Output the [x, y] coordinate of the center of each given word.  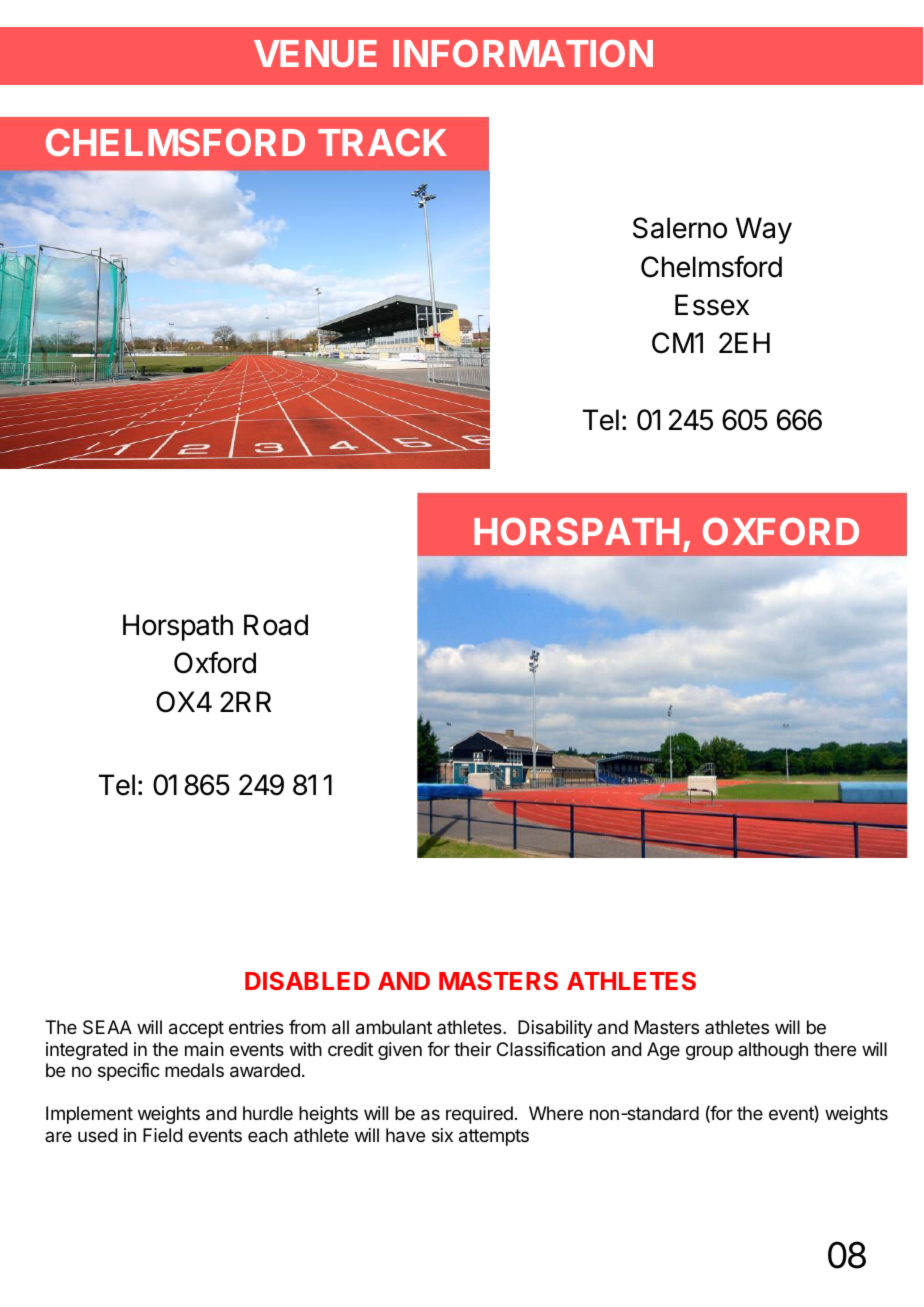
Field [163, 1135]
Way [764, 230]
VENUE [315, 53]
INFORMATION [523, 53]
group [709, 1052]
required [479, 1115]
